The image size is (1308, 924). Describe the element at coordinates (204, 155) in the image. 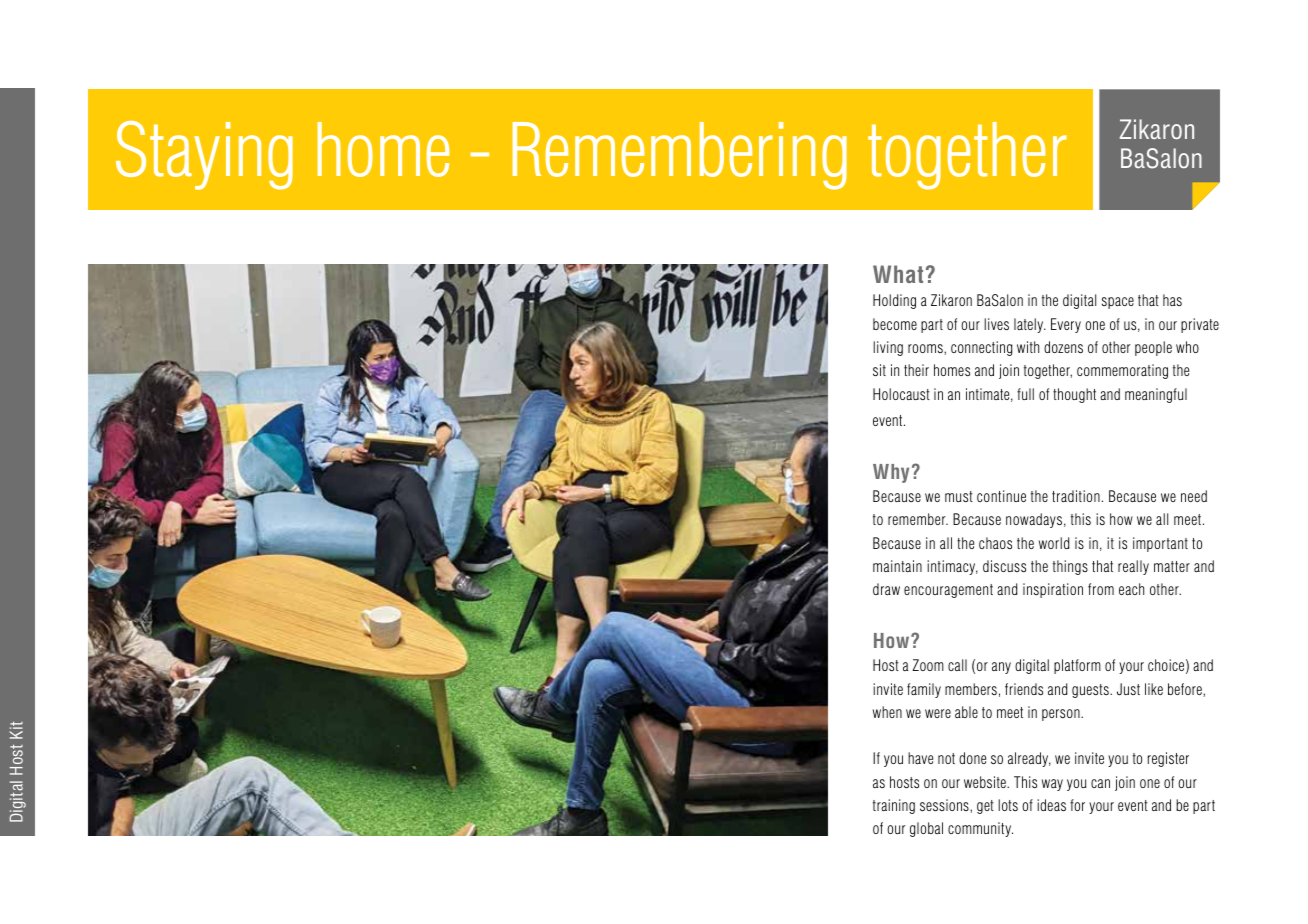

I see `Staying` at that location.
